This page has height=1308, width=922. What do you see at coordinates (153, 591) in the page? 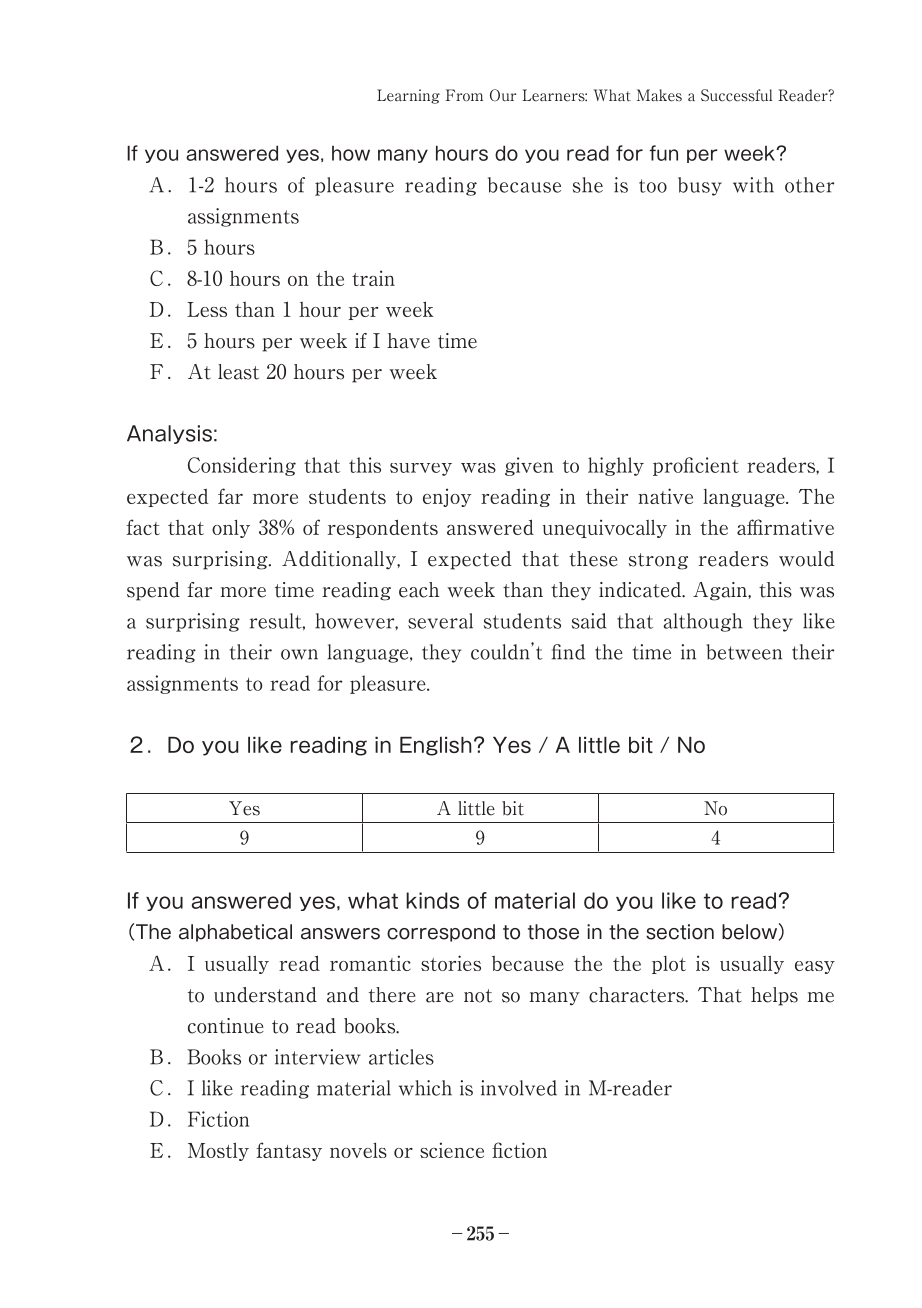
I see `spend` at bounding box center [153, 591].
